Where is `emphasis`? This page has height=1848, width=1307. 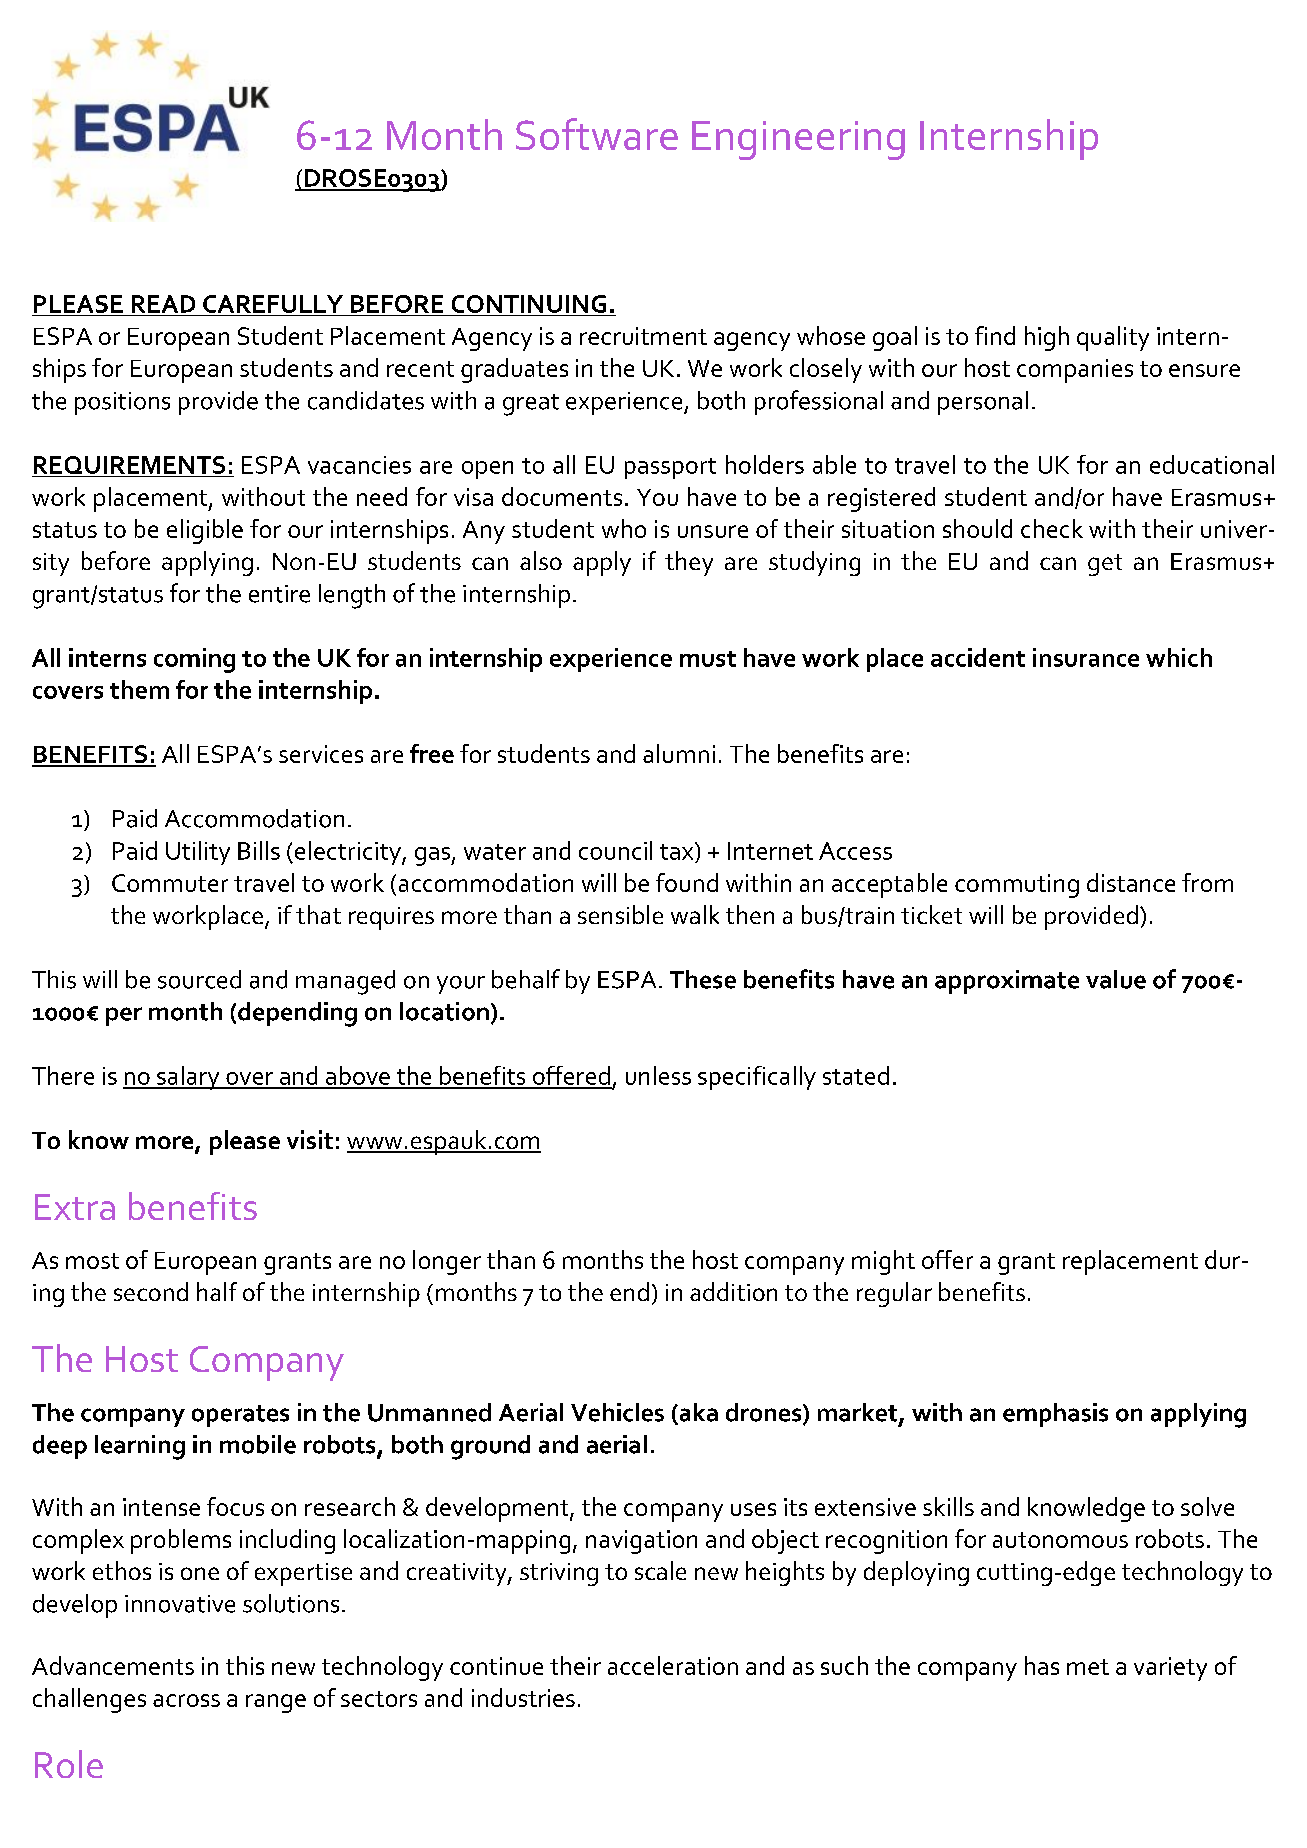 emphasis is located at coordinates (1055, 1415).
